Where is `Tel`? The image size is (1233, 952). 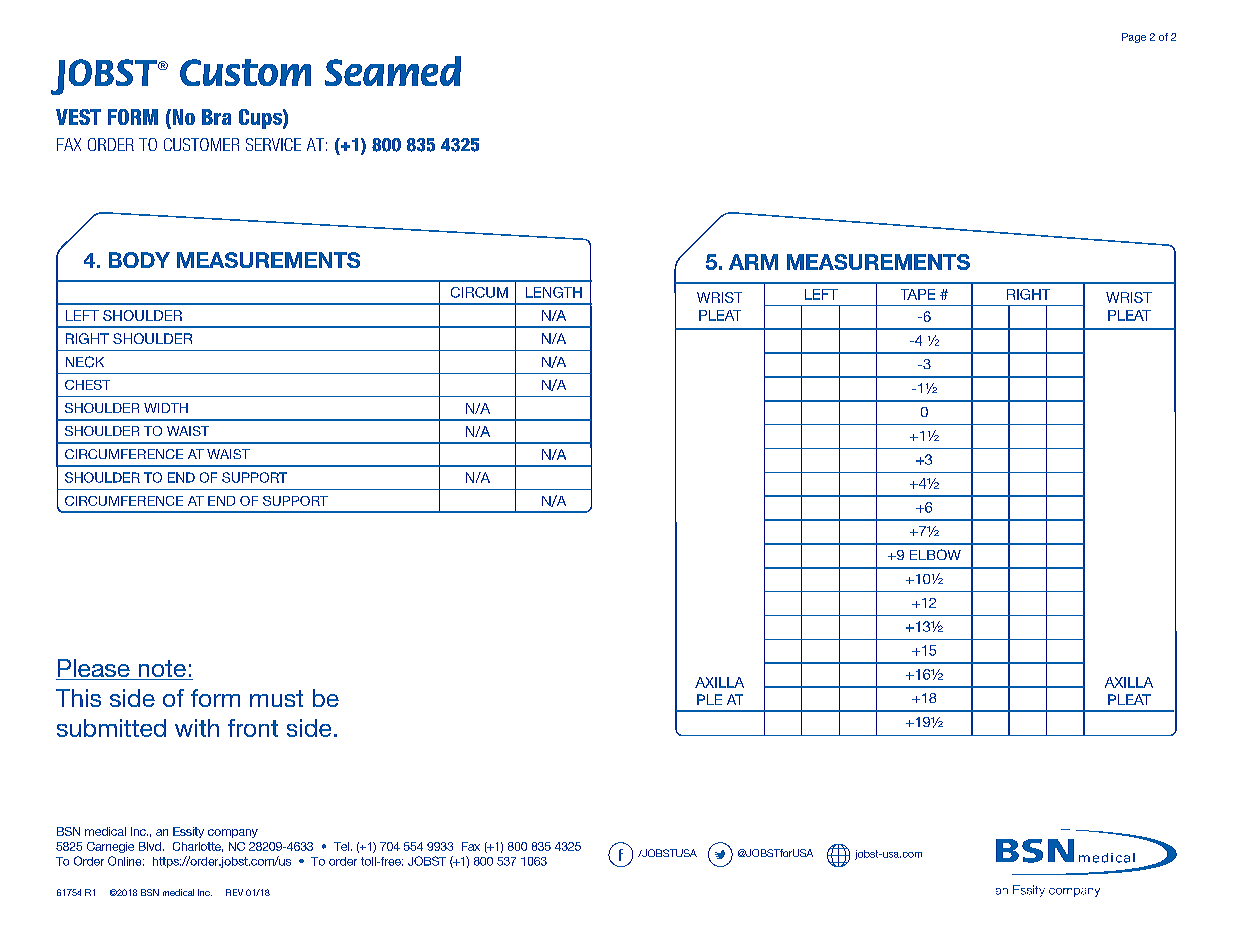 Tel is located at coordinates (341, 846).
